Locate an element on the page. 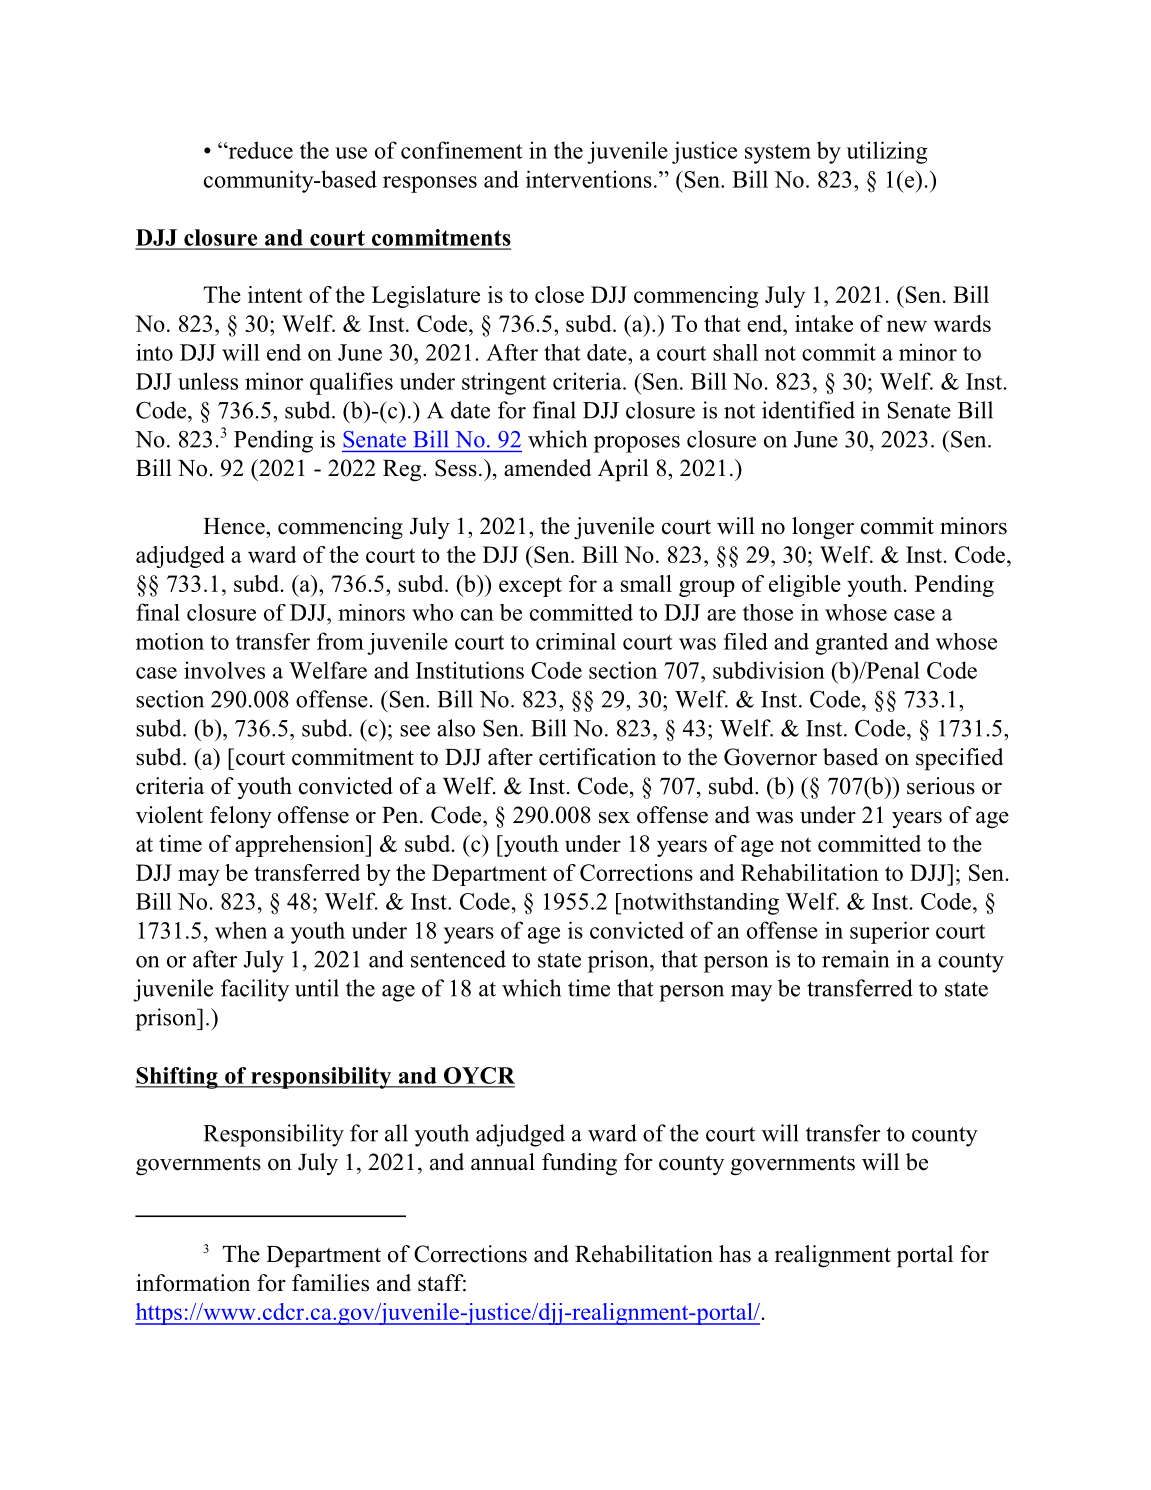 The image size is (1151, 1490). use is located at coordinates (351, 153).
